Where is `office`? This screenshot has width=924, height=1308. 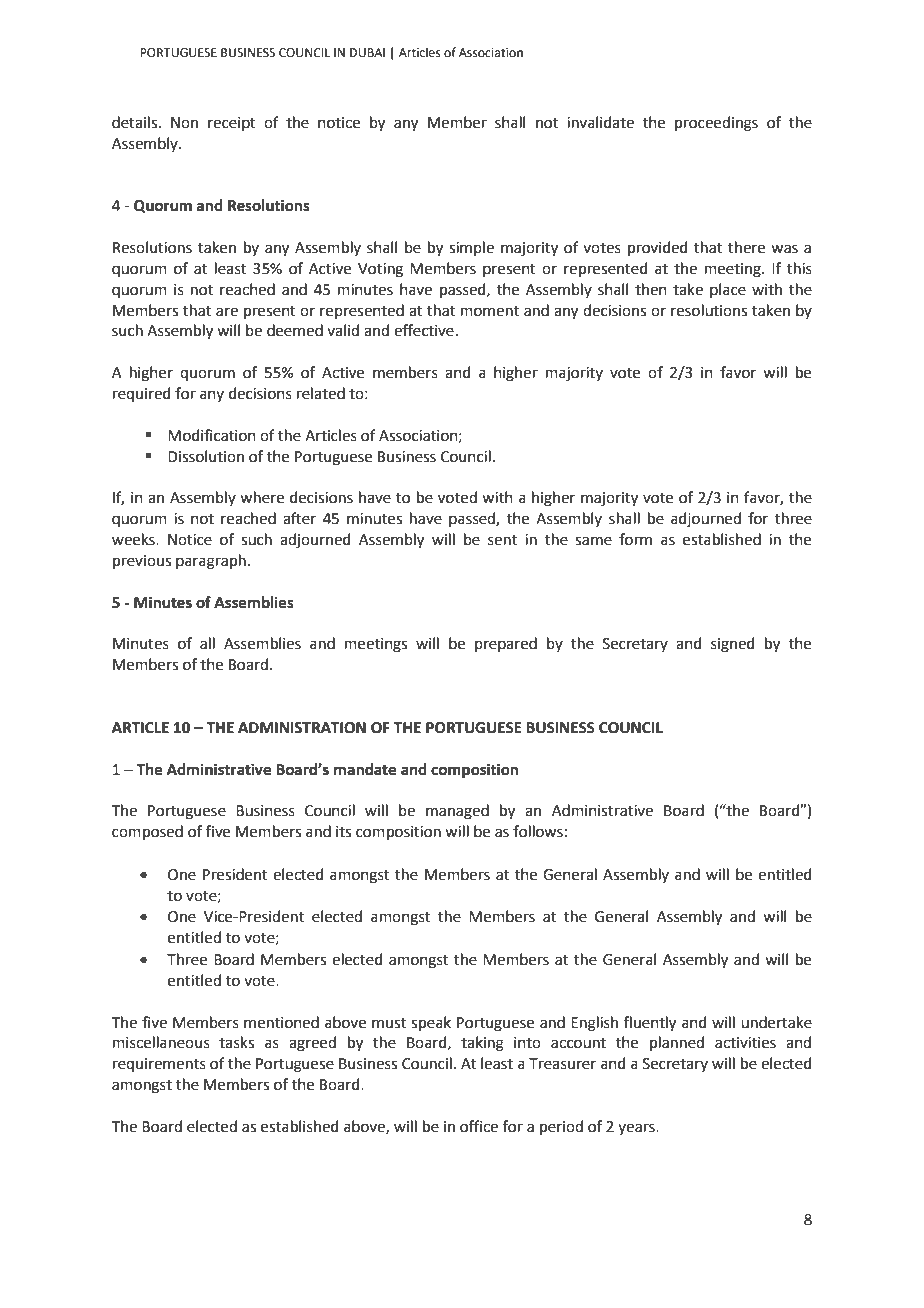 office is located at coordinates (479, 1126).
